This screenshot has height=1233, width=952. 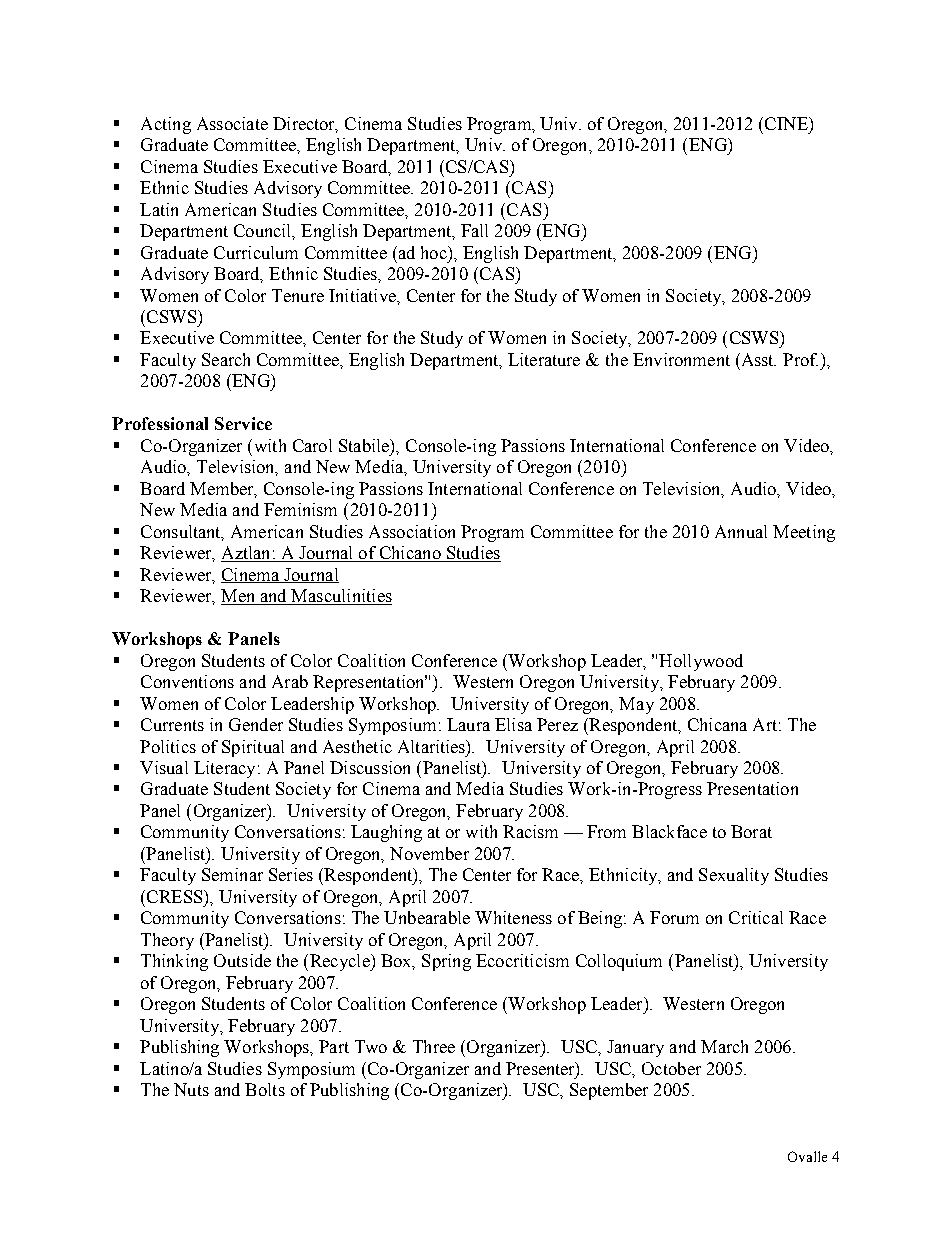 I want to click on Hollywood, so click(x=701, y=662).
